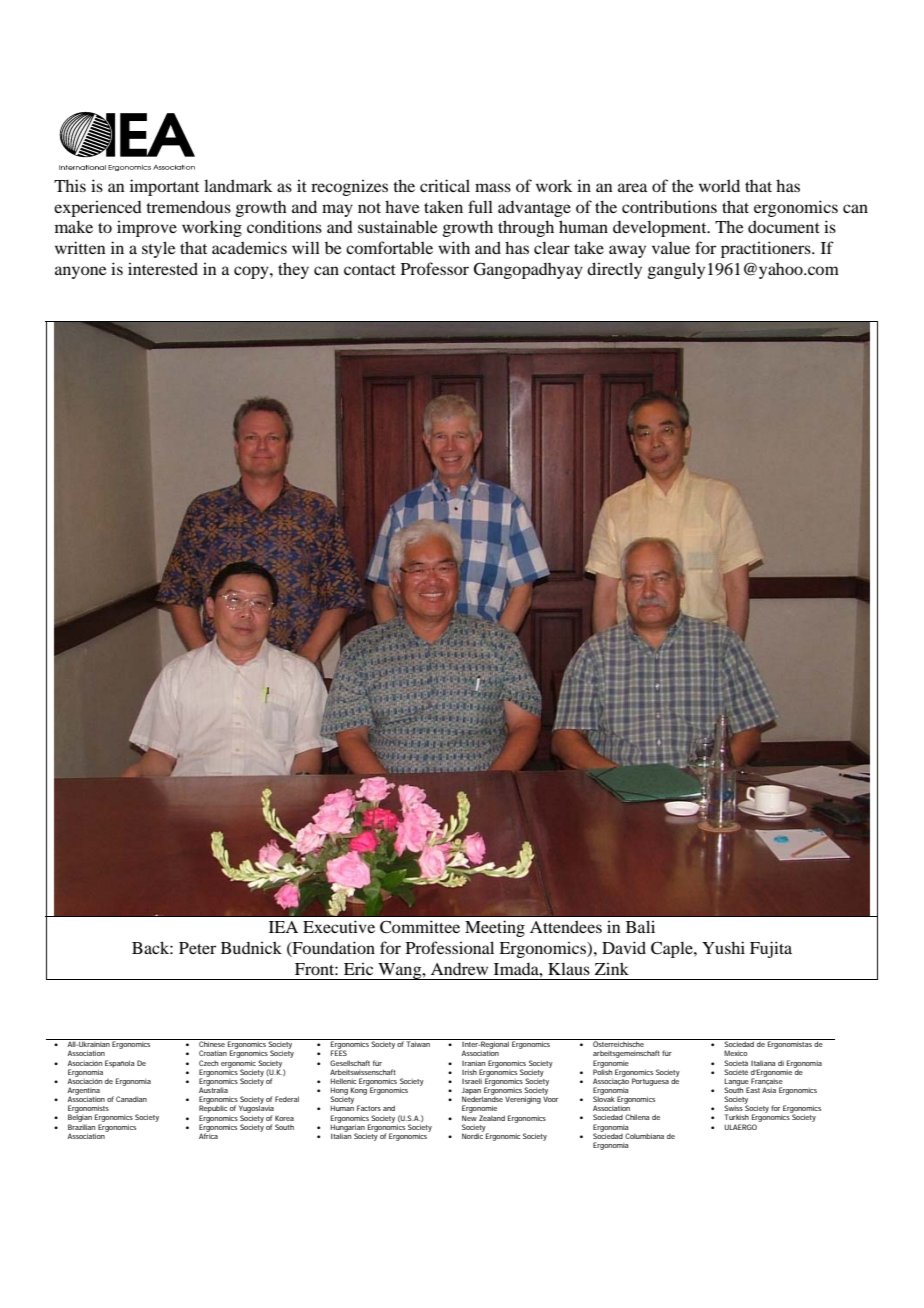  I want to click on Peter, so click(197, 948).
